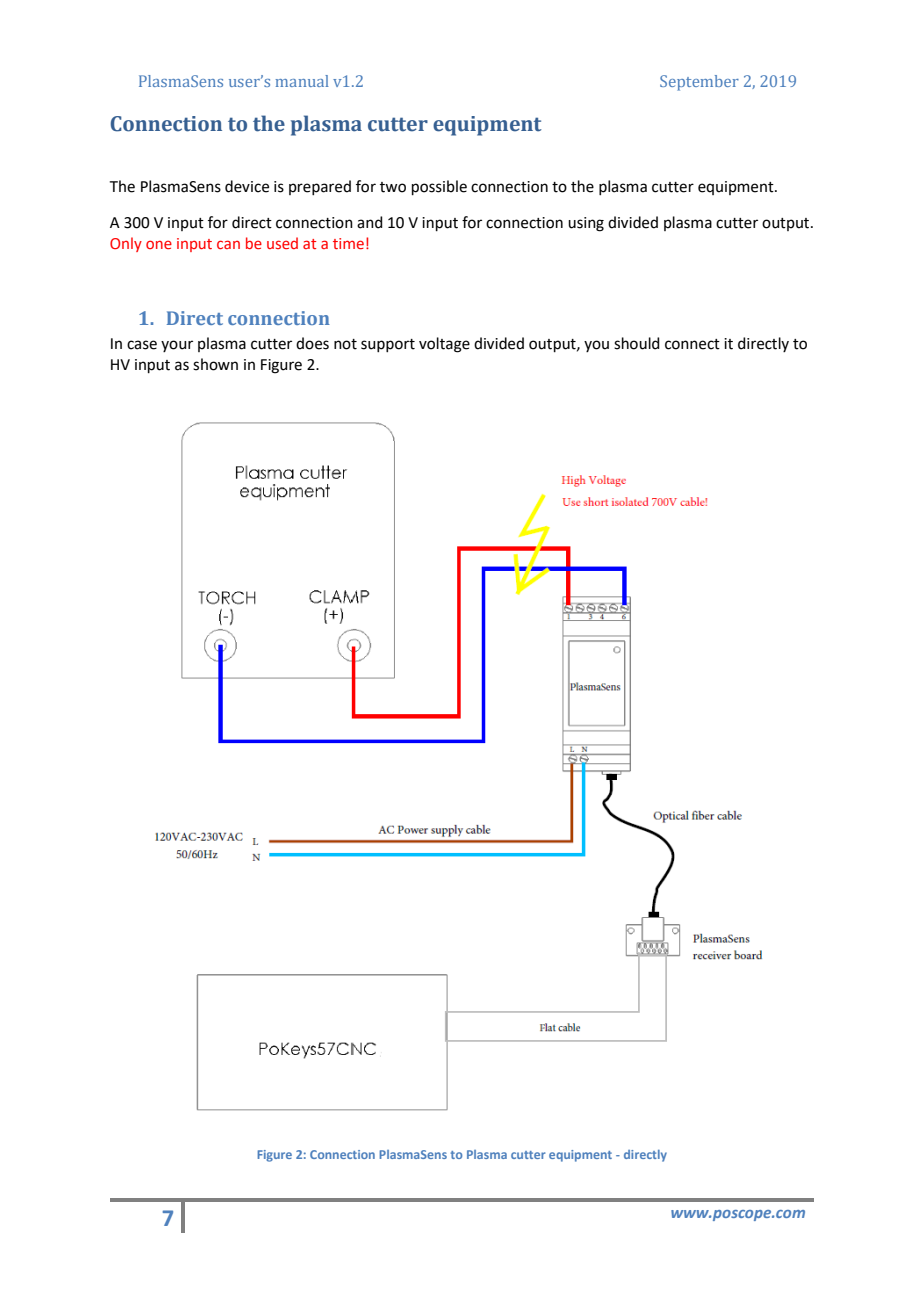 Image resolution: width=924 pixels, height=1308 pixels. Describe the element at coordinates (439, 187) in the document. I see `possible` at that location.
